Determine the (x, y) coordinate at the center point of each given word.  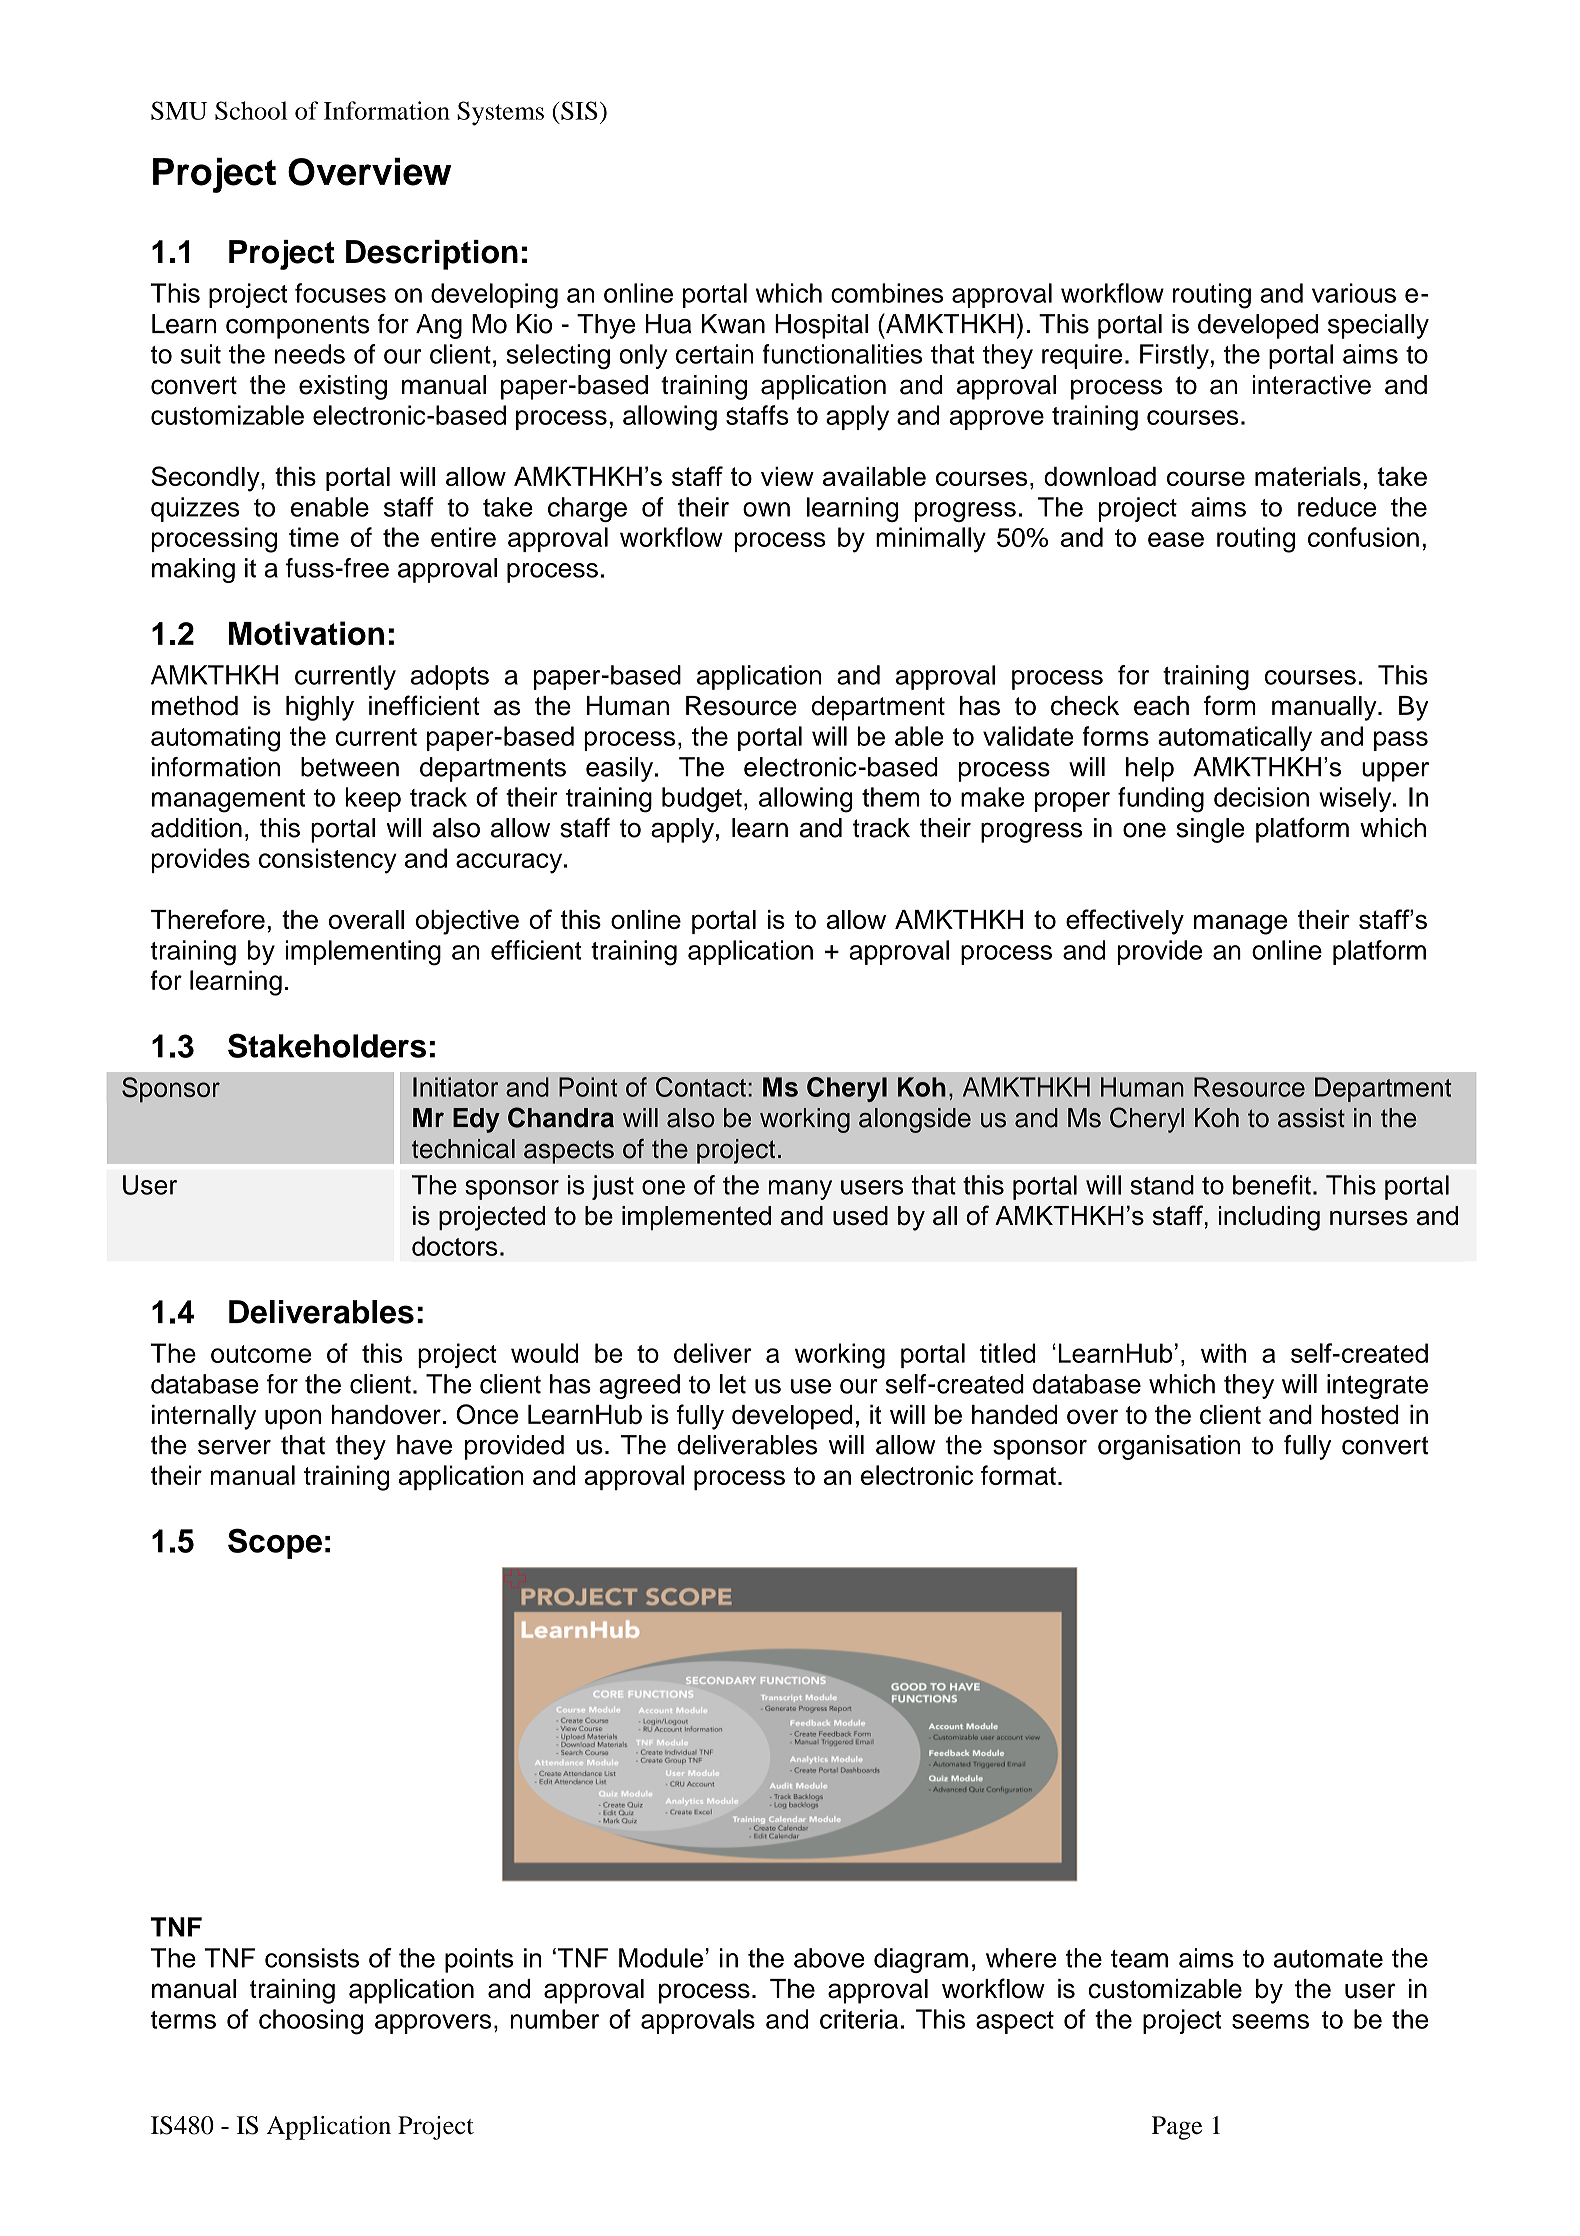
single (1210, 830)
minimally (931, 540)
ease (1176, 539)
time (314, 537)
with (1223, 1353)
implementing (363, 953)
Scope (275, 1543)
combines (887, 293)
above (829, 1958)
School (251, 110)
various (1354, 293)
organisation (1169, 1447)
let (733, 1384)
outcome (261, 1354)
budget (702, 800)
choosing (311, 2022)
